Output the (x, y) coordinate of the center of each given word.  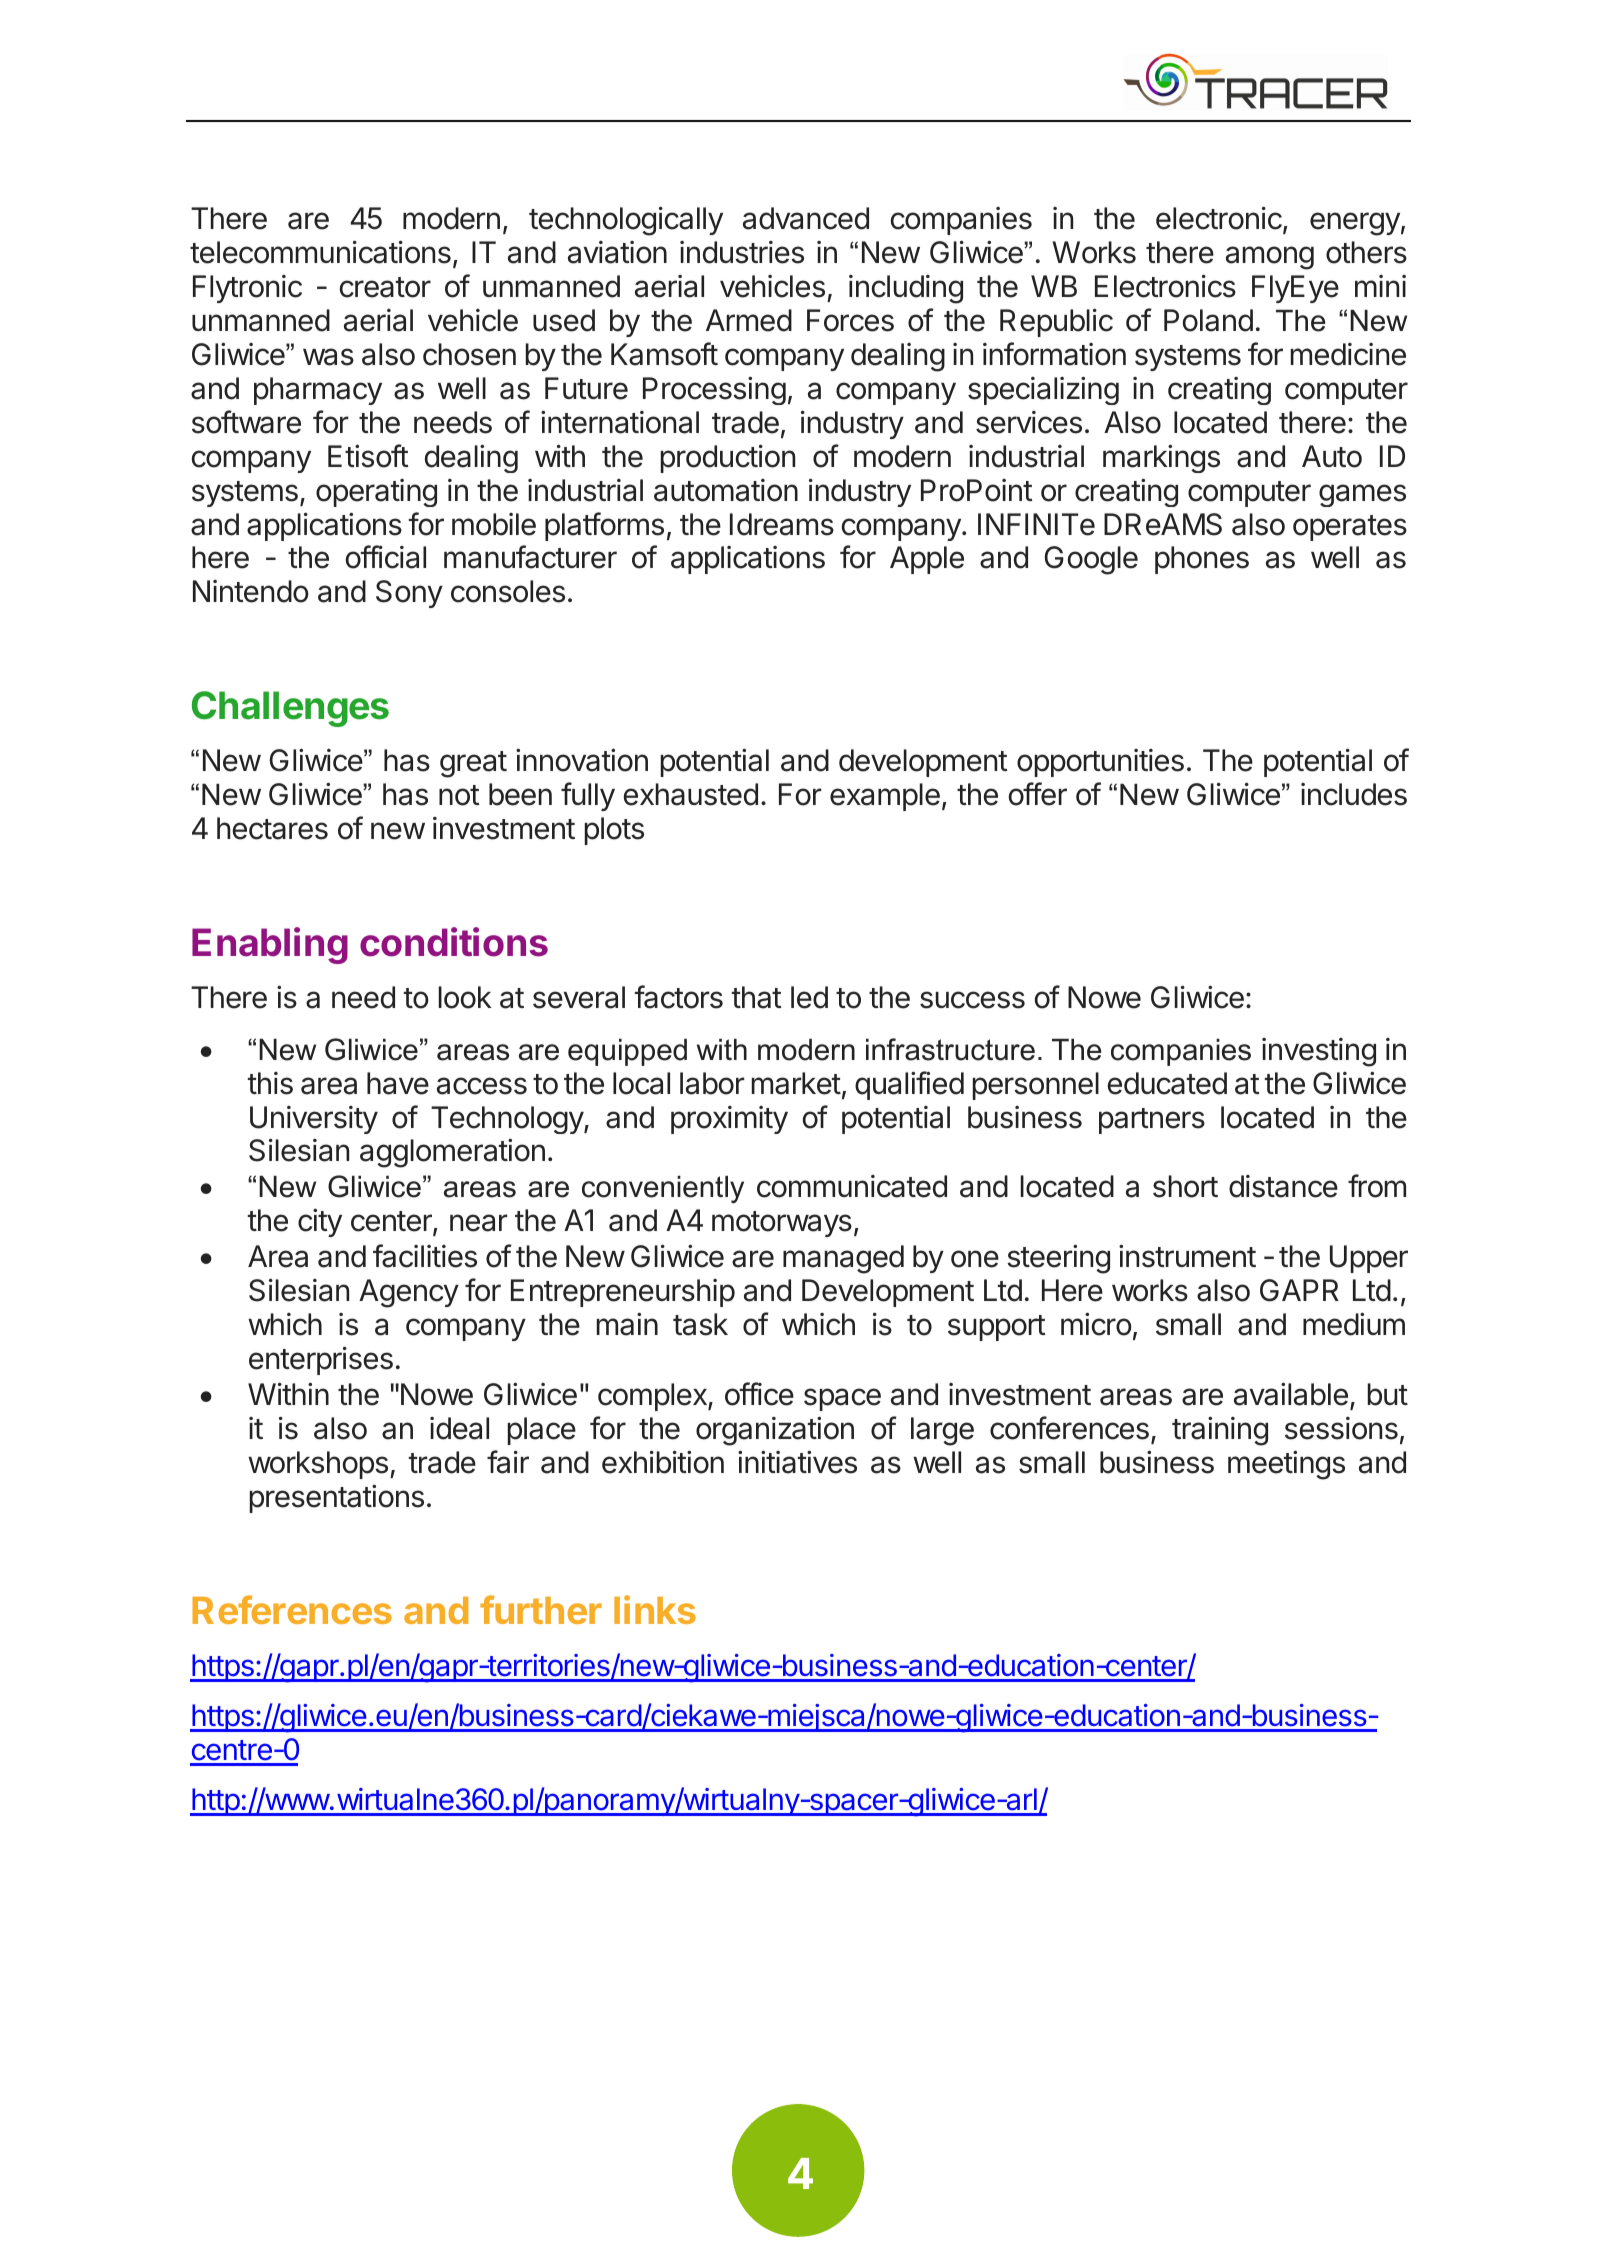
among (1270, 258)
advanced (806, 218)
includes (1354, 794)
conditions (454, 942)
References (292, 1609)
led (809, 997)
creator (385, 287)
